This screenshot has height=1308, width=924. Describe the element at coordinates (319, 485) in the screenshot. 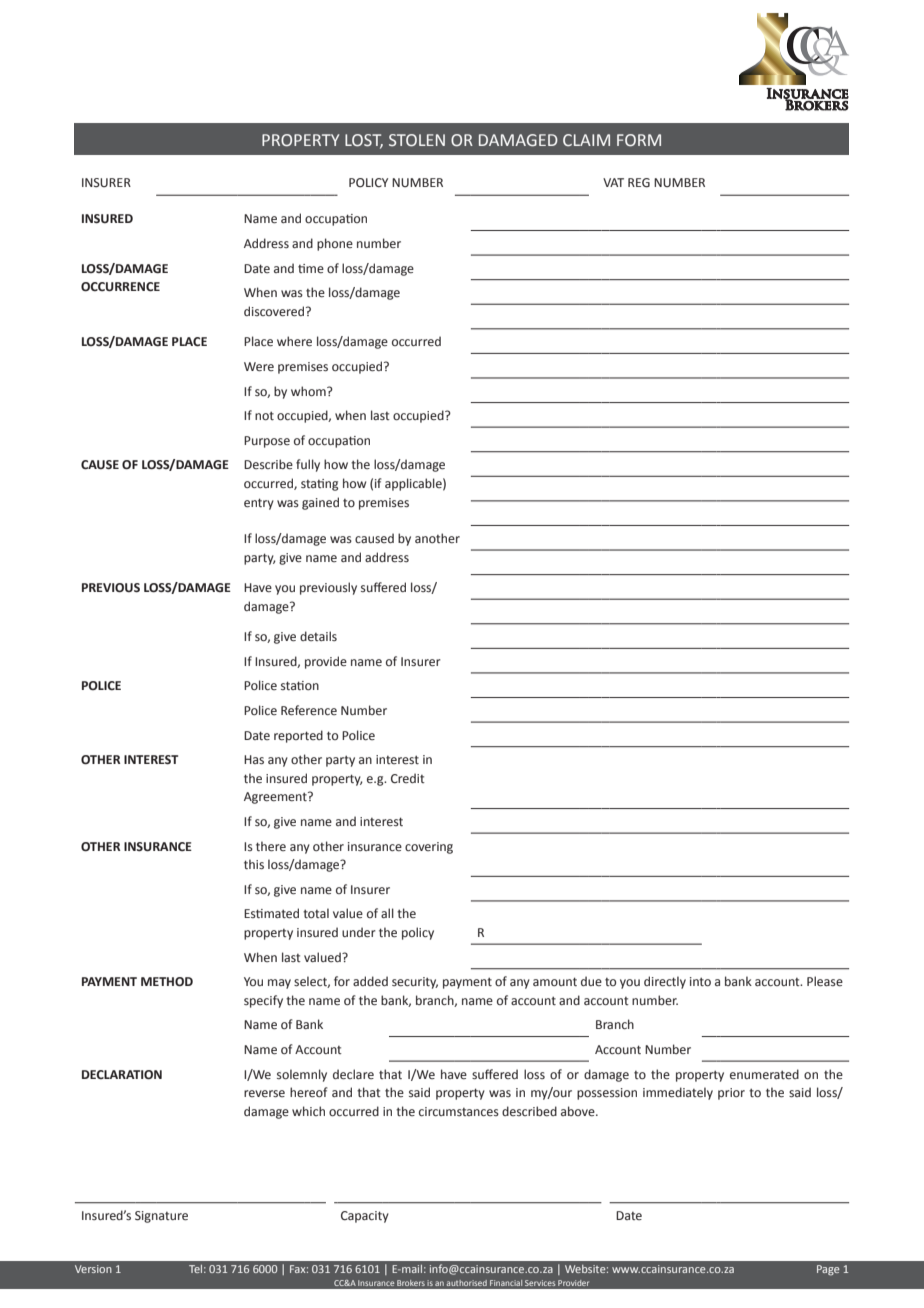

I see `stating` at that location.
